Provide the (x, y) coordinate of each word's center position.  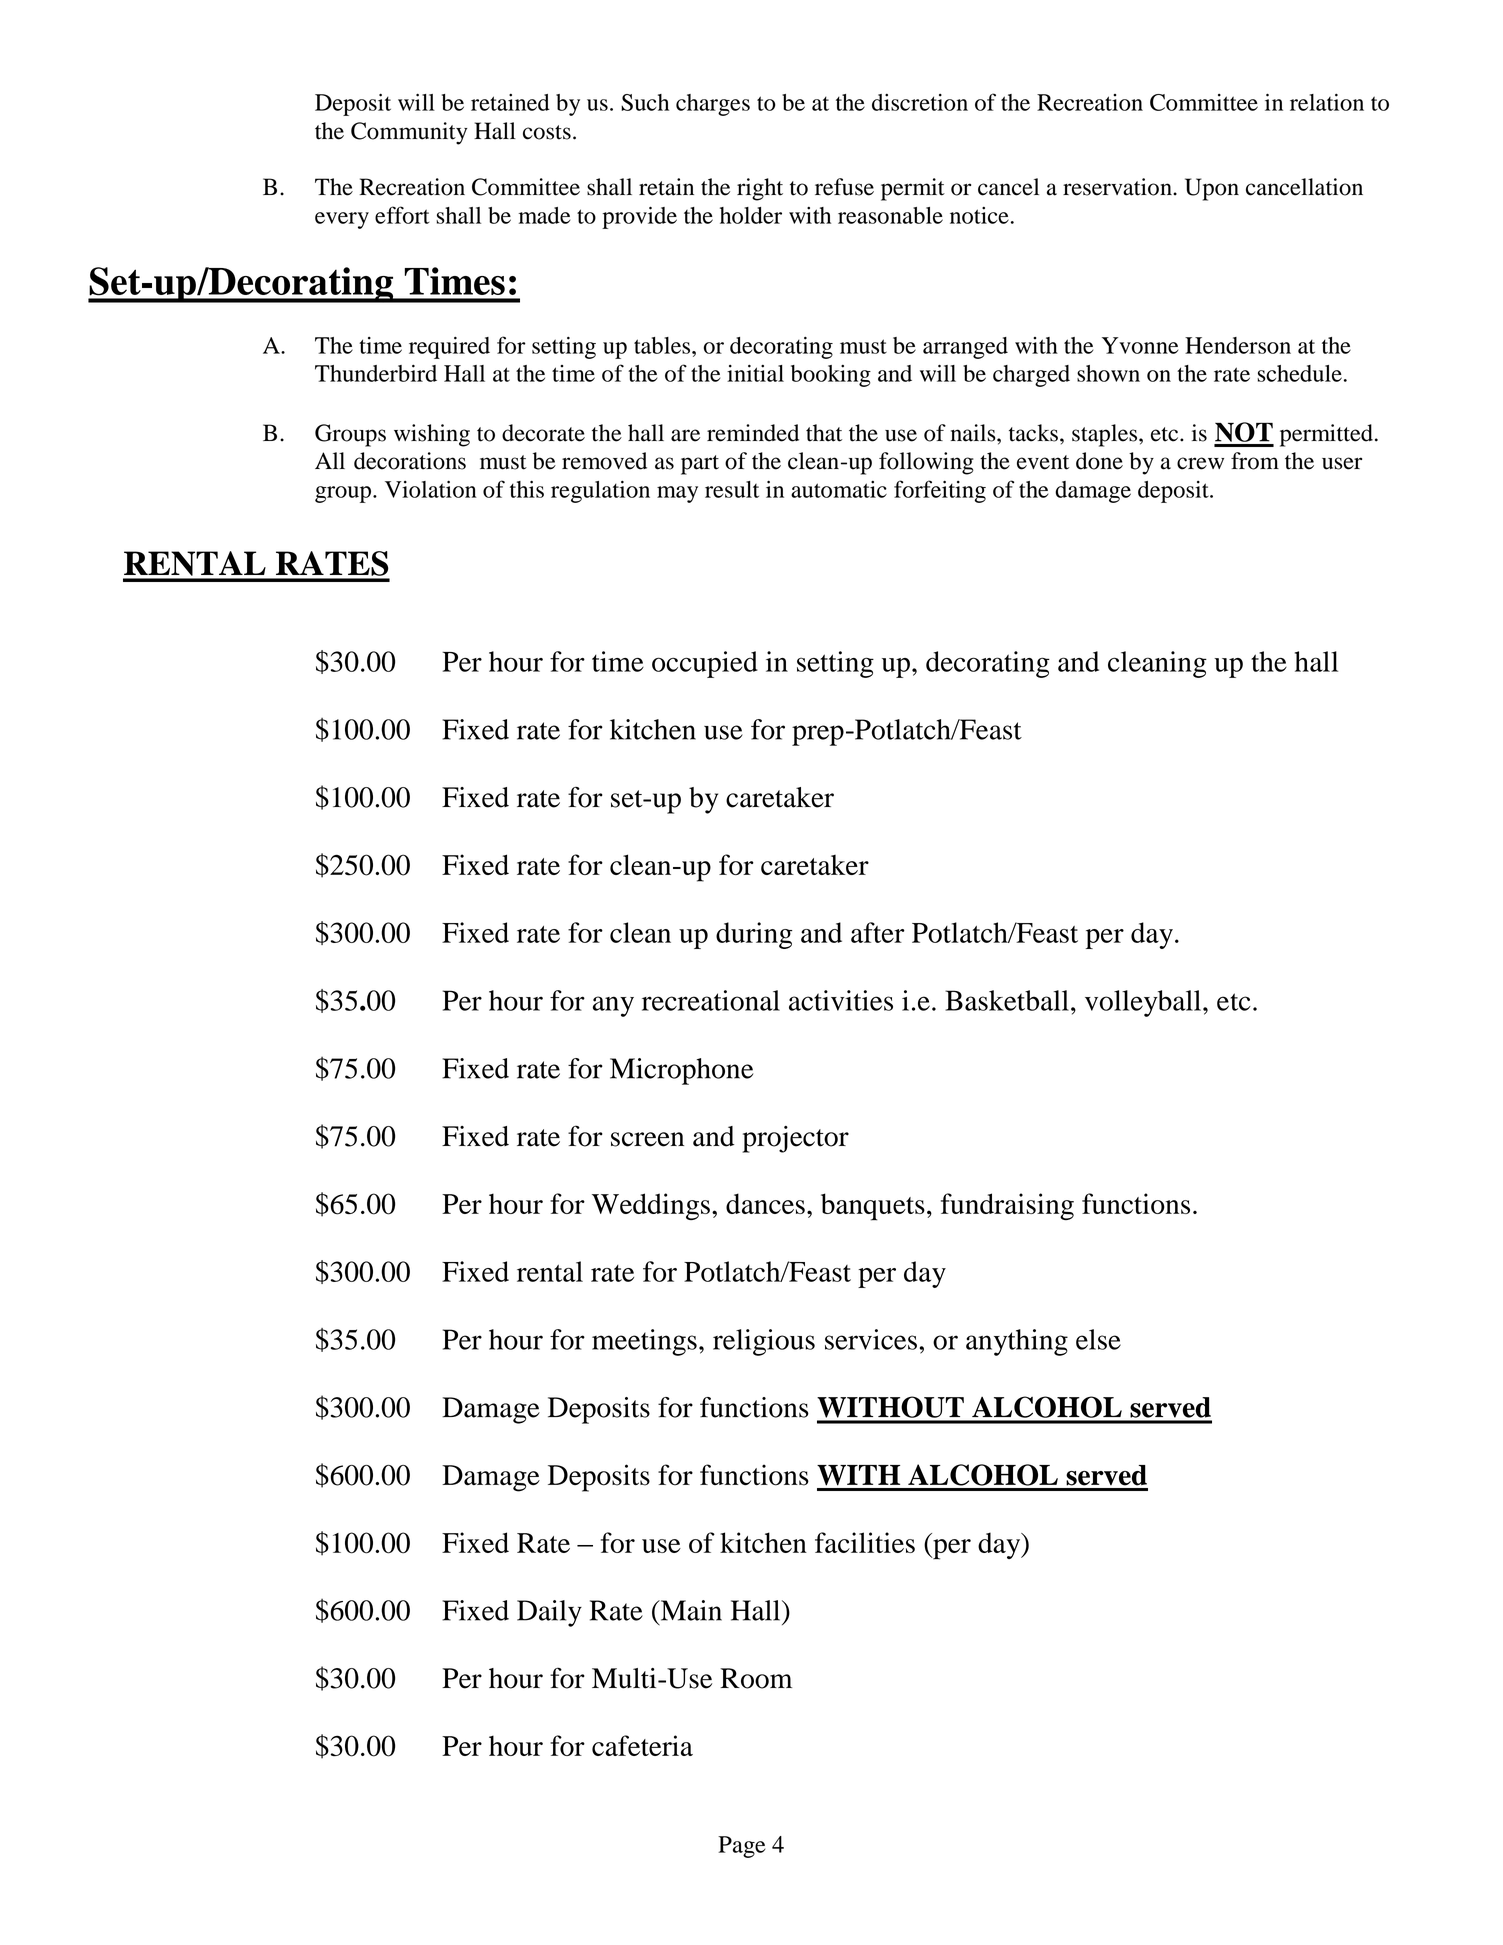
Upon (1212, 189)
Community (409, 133)
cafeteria (642, 1745)
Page (741, 1847)
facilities (865, 1542)
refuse (844, 187)
